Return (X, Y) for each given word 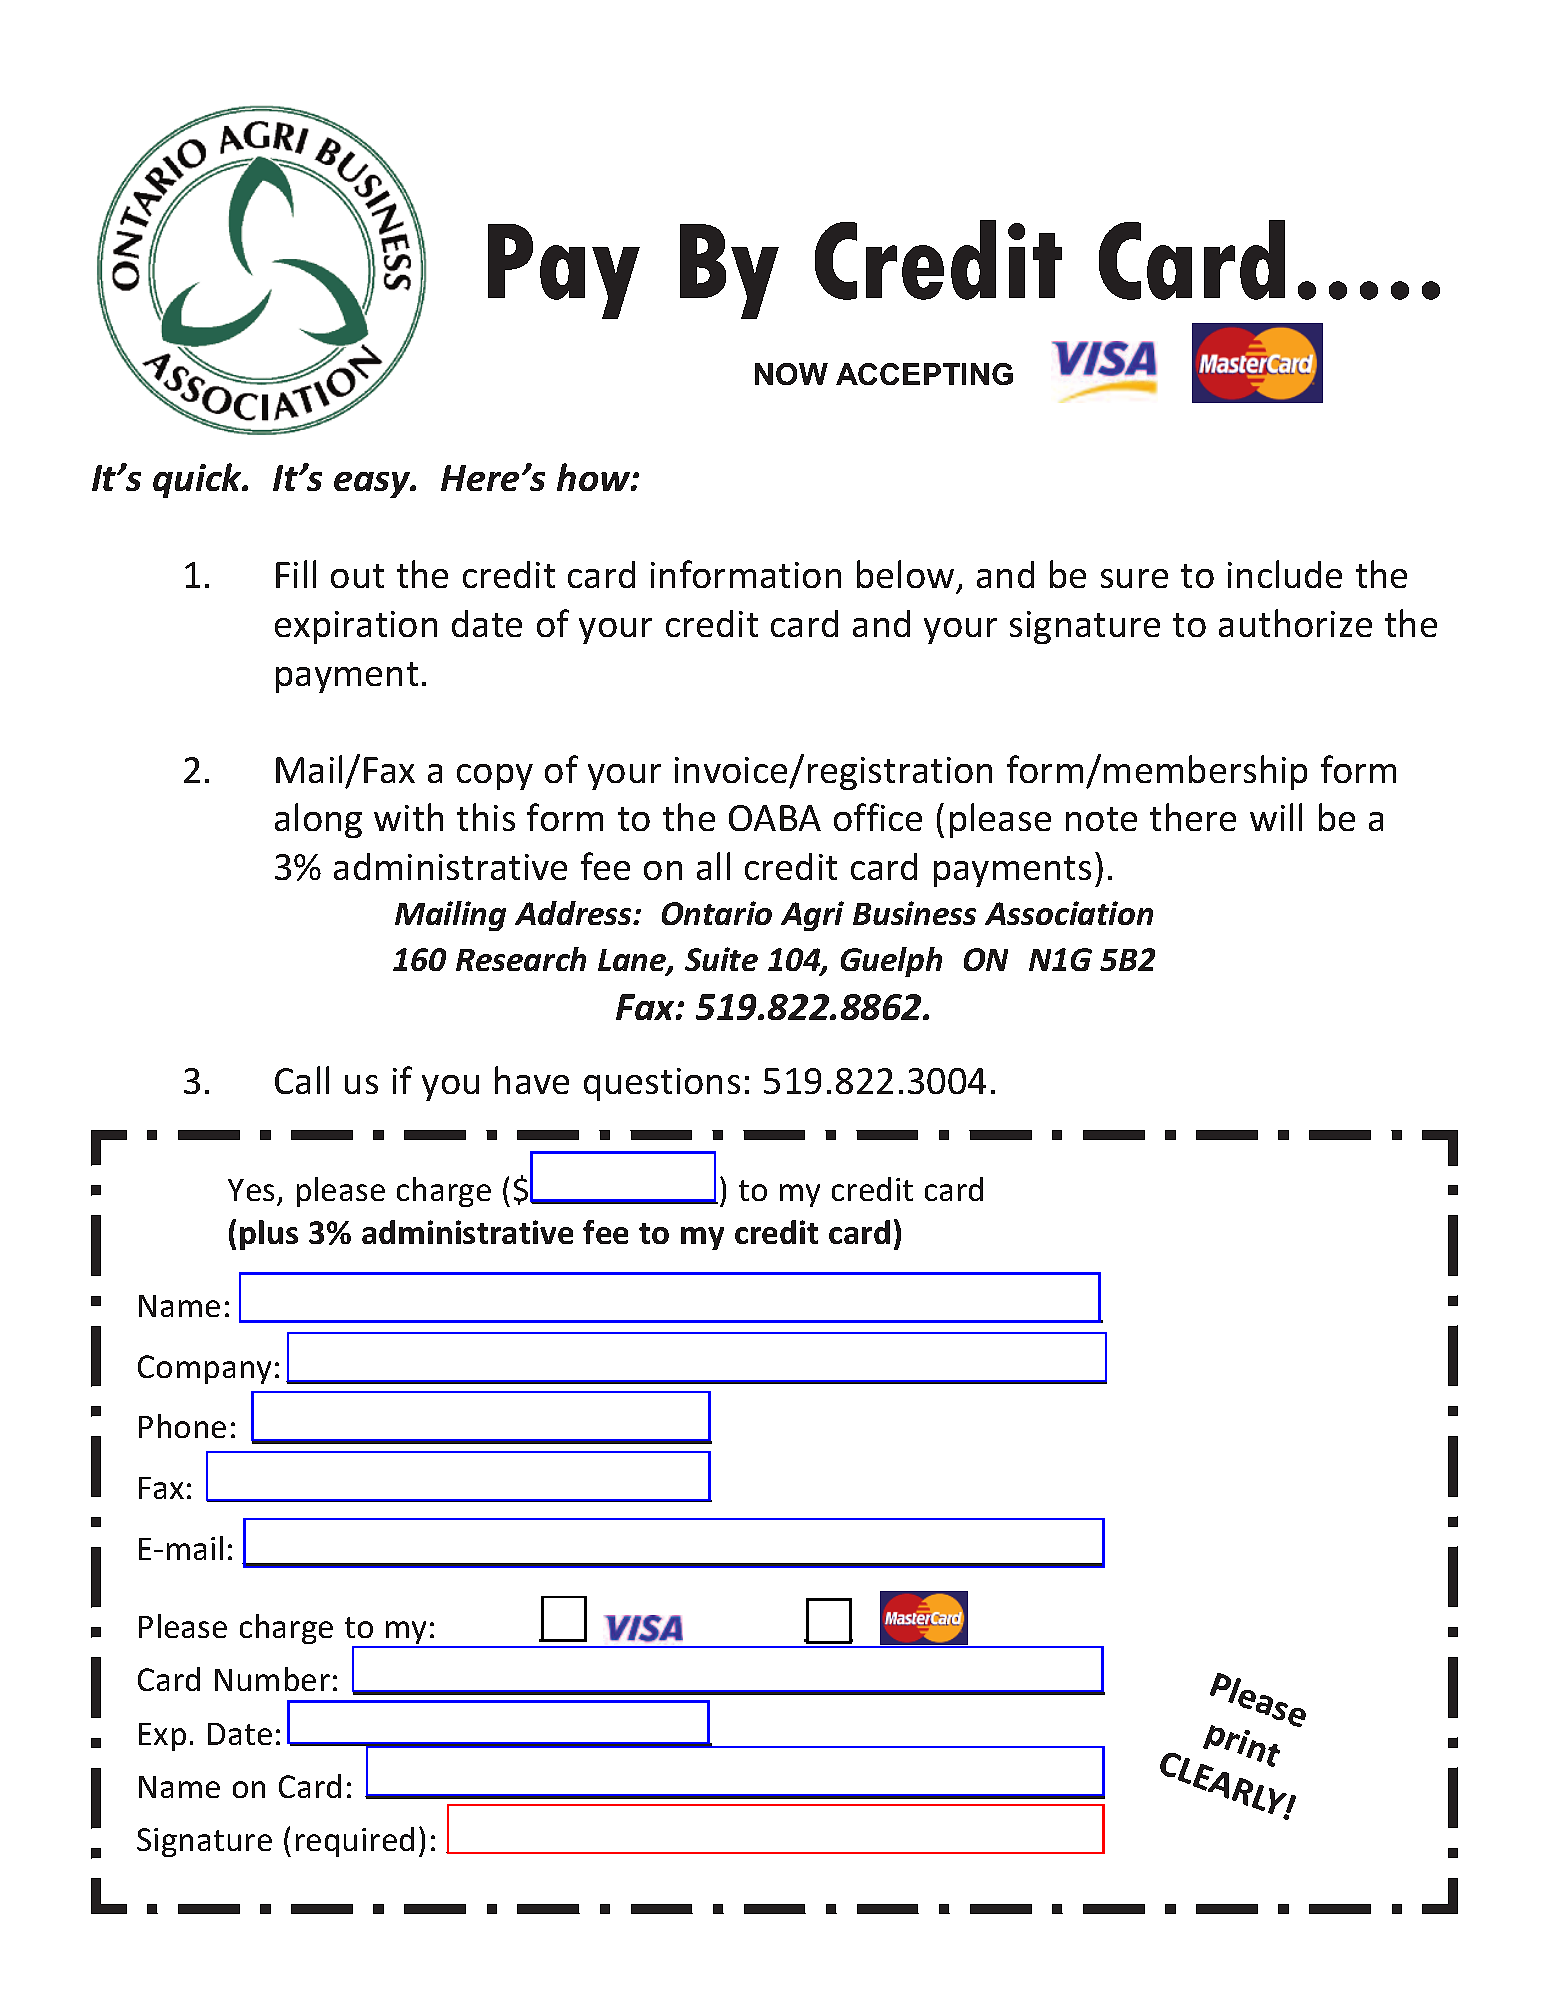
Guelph (891, 962)
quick (198, 480)
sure (1134, 578)
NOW (791, 374)
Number (272, 1679)
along (318, 820)
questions (662, 1084)
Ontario (717, 913)
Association (1069, 913)
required (355, 1842)
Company (204, 1369)
